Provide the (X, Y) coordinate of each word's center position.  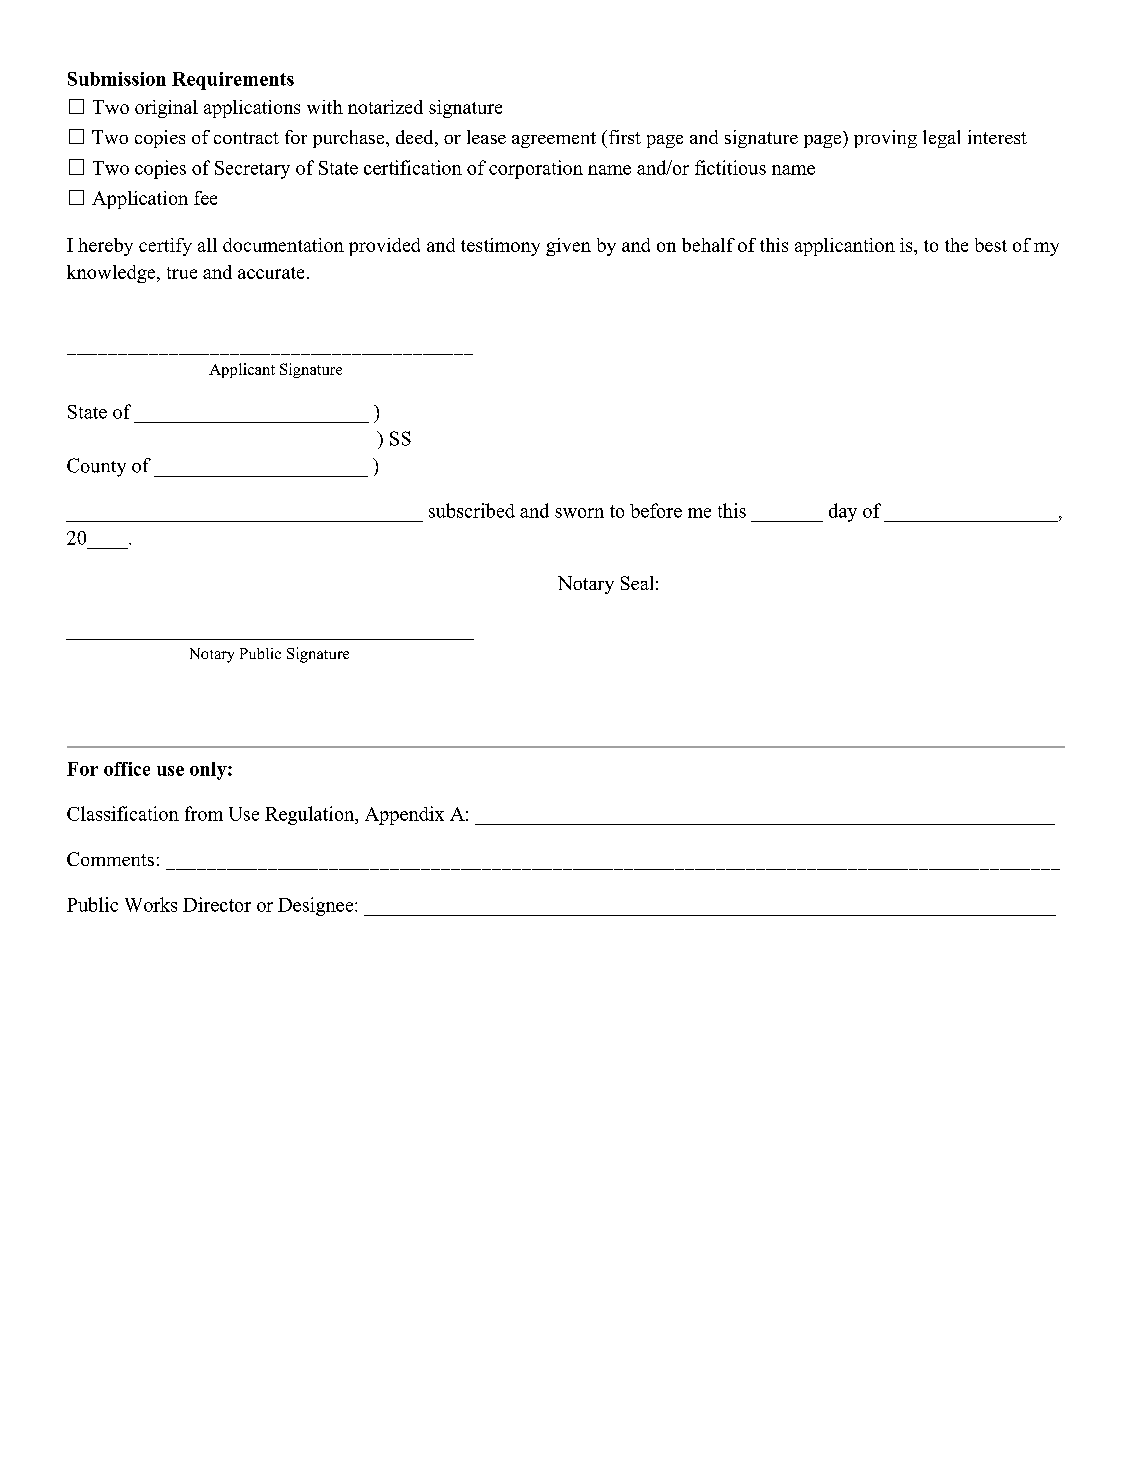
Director (217, 904)
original (166, 109)
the (956, 245)
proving (885, 139)
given (568, 247)
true (182, 273)
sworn (579, 513)
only (209, 771)
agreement (554, 140)
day (843, 512)
